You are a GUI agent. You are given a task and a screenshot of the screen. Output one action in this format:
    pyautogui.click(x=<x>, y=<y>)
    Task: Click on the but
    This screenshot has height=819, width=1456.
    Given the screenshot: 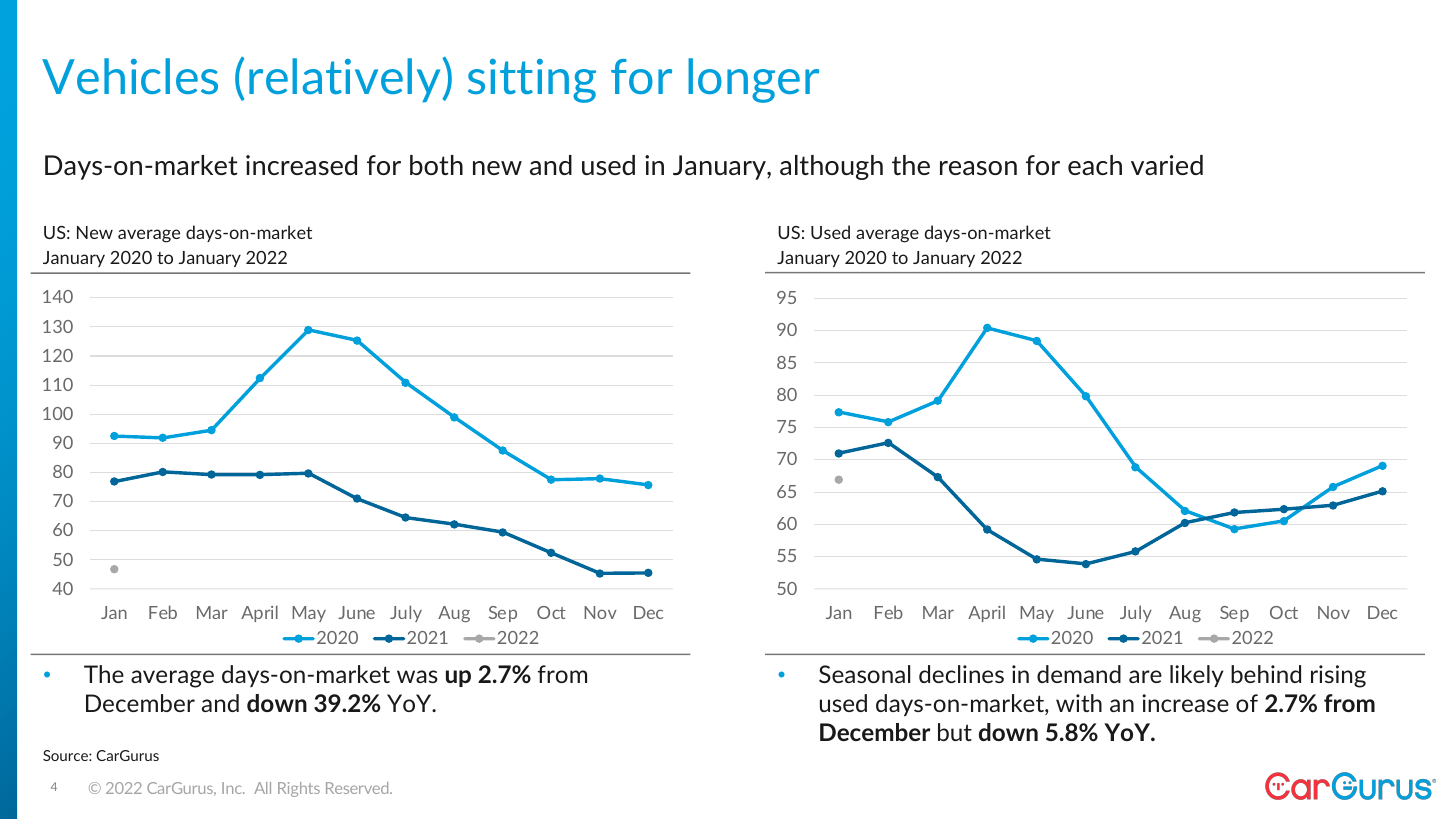 What is the action you would take?
    pyautogui.click(x=955, y=732)
